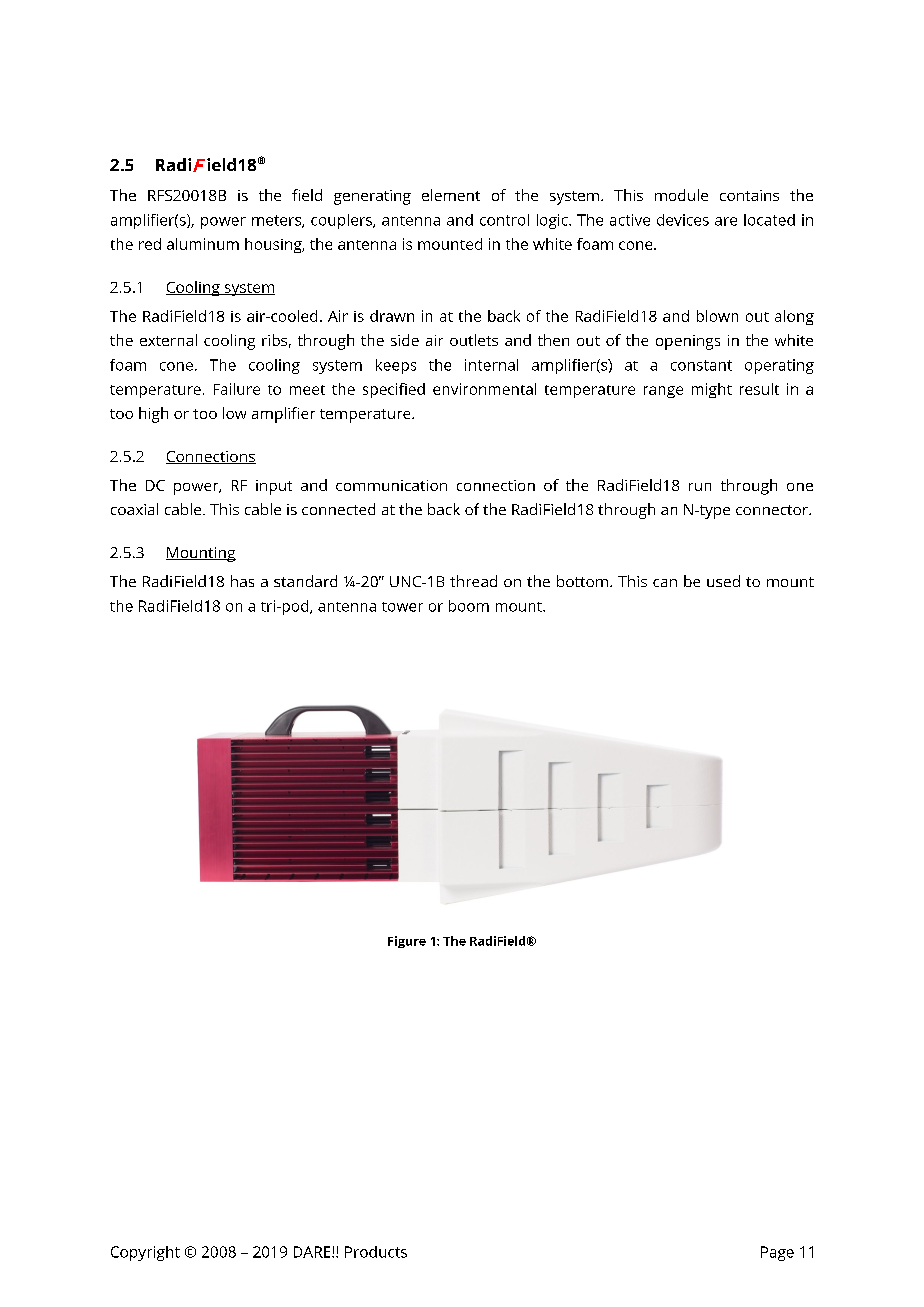 The height and width of the page is (1307, 924). What do you see at coordinates (145, 1253) in the page?
I see `Copyright` at bounding box center [145, 1253].
